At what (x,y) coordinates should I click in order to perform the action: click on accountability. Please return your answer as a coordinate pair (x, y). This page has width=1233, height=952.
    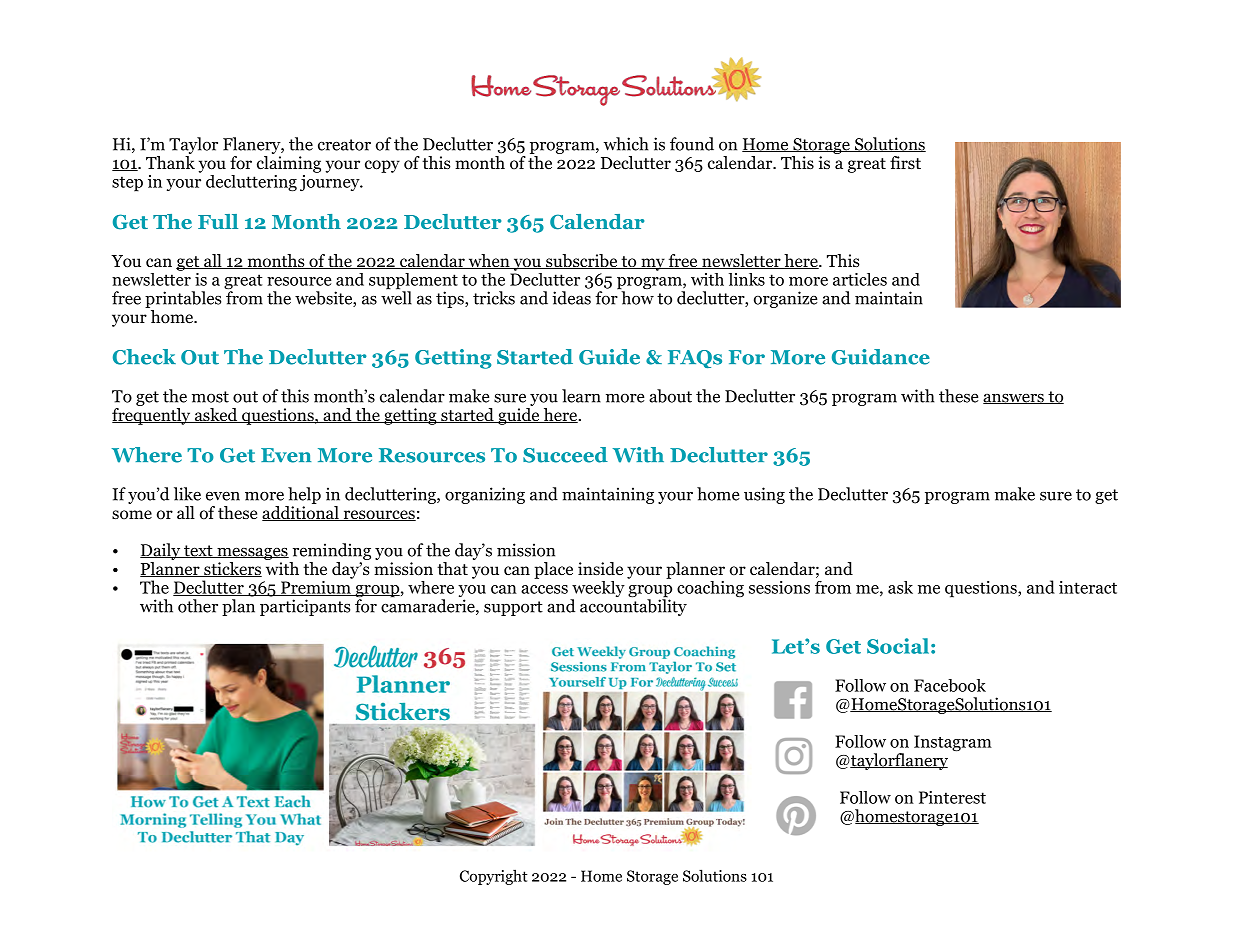
    Looking at the image, I should click on (633, 606).
